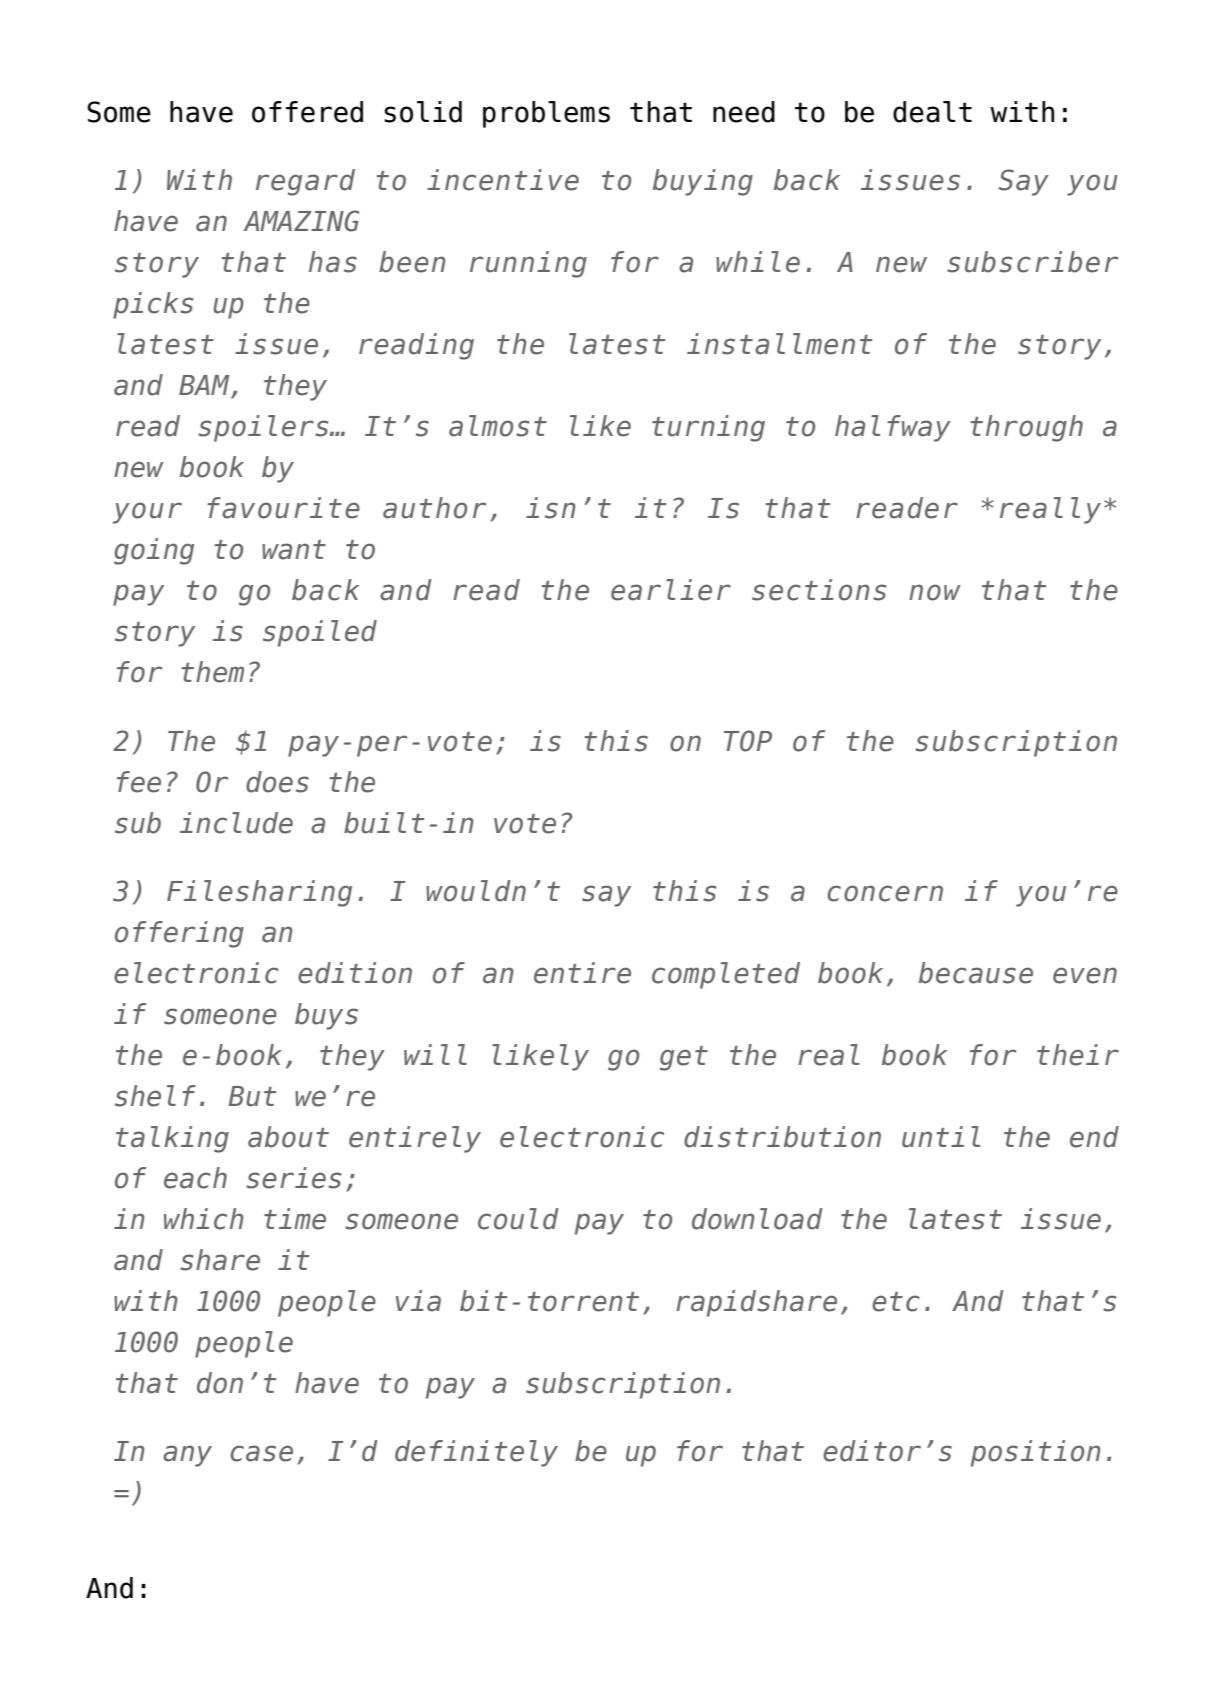 The height and width of the image is (1705, 1205). Describe the element at coordinates (476, 1453) in the image. I see `definitely` at that location.
